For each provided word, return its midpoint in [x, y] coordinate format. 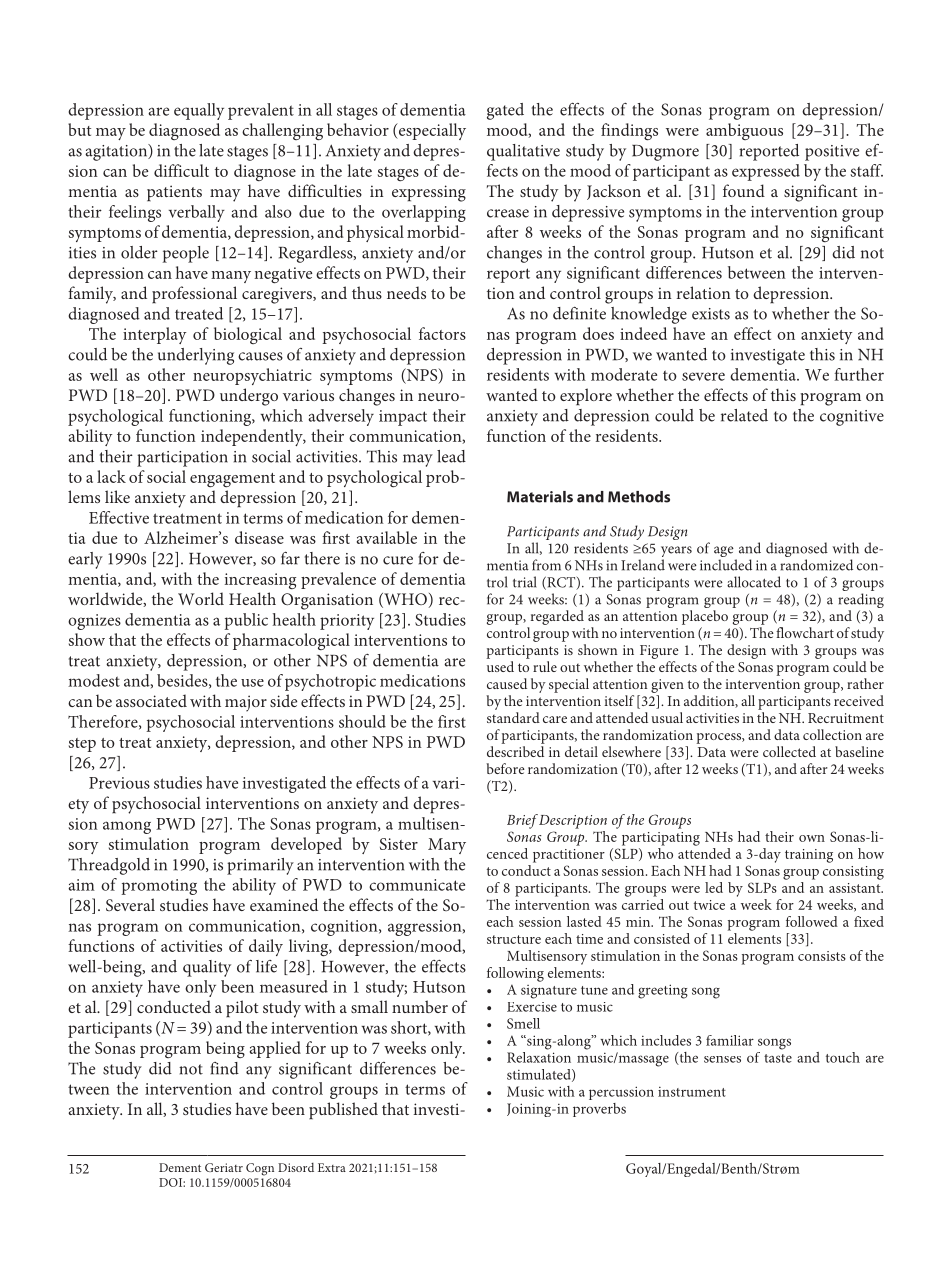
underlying [196, 356]
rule [545, 666]
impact [403, 418]
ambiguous [744, 131]
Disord [296, 1167]
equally [199, 111]
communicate [417, 885]
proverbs [599, 1110]
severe [703, 376]
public [246, 621]
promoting [159, 887]
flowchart [805, 632]
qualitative [523, 152]
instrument [692, 1091]
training [809, 856]
